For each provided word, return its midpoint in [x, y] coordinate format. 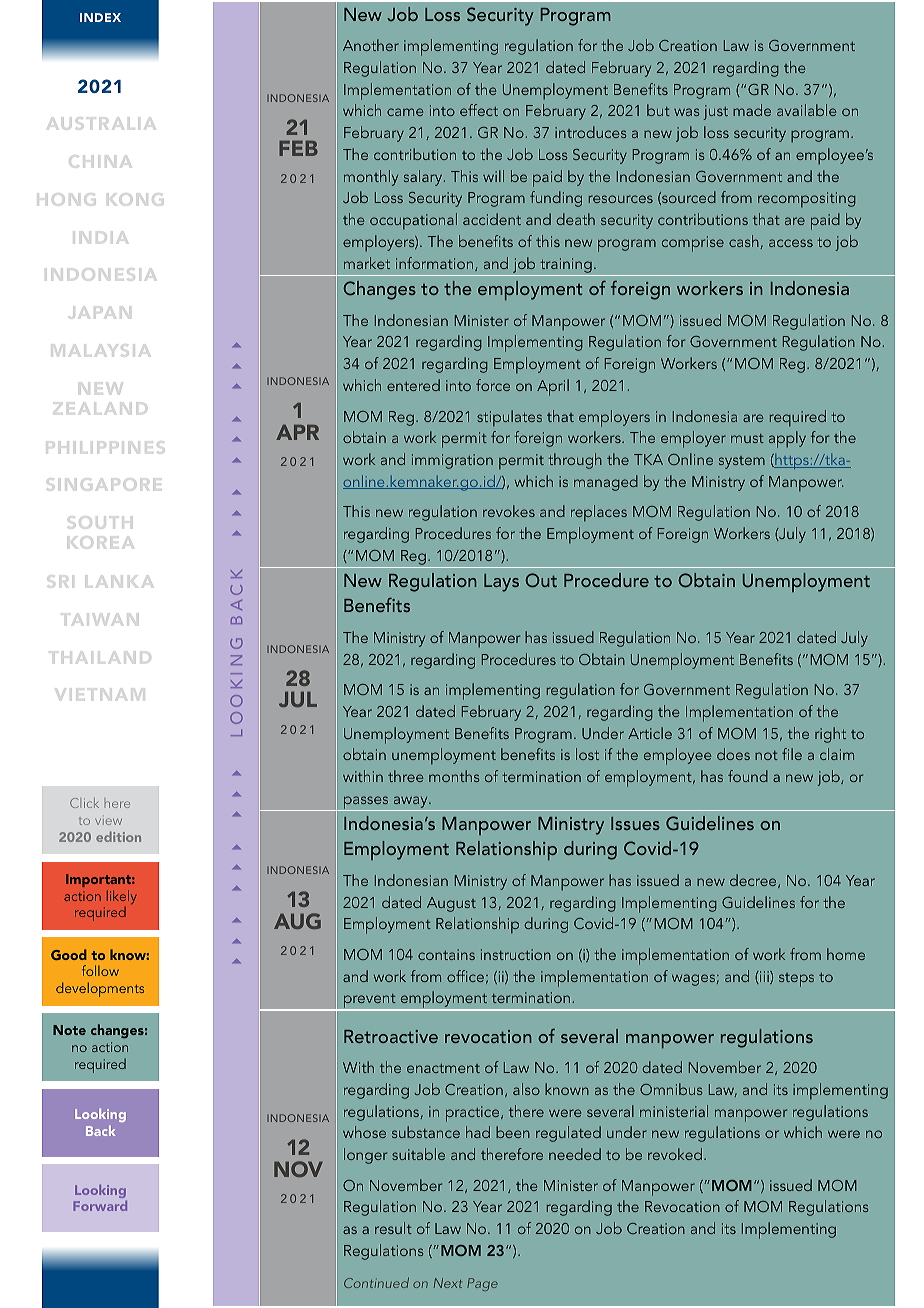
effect [479, 110]
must [747, 438]
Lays [501, 583]
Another [371, 45]
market [367, 263]
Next [448, 1283]
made [752, 110]
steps [796, 980]
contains [446, 954]
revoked [675, 1154]
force [493, 385]
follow [100, 970]
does [733, 754]
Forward [100, 1206]
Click [84, 803]
